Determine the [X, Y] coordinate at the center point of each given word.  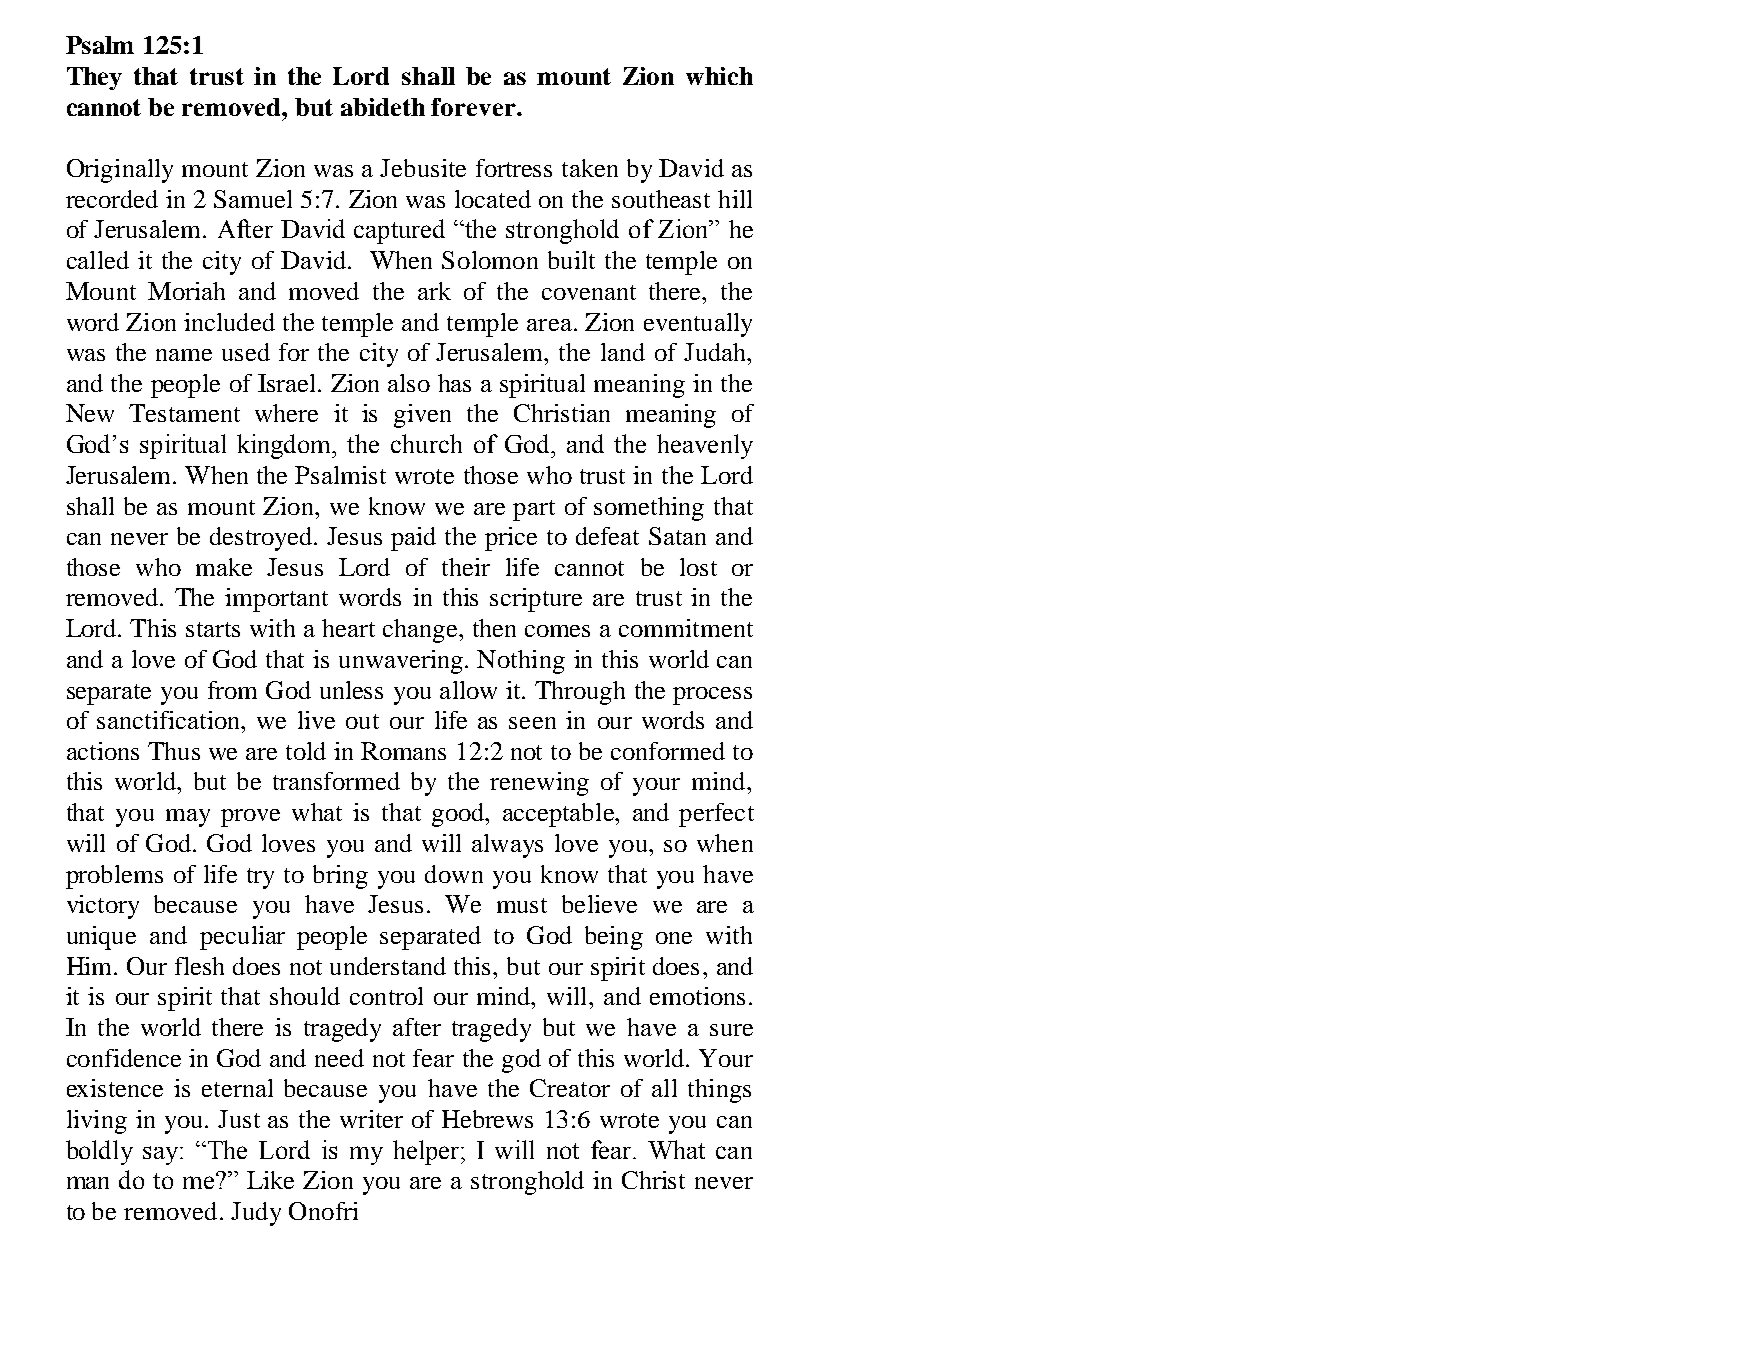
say [162, 1155]
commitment [686, 628]
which [719, 76]
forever [474, 107]
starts [213, 629]
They [94, 78]
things [719, 1091]
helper [426, 1152]
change [421, 631]
